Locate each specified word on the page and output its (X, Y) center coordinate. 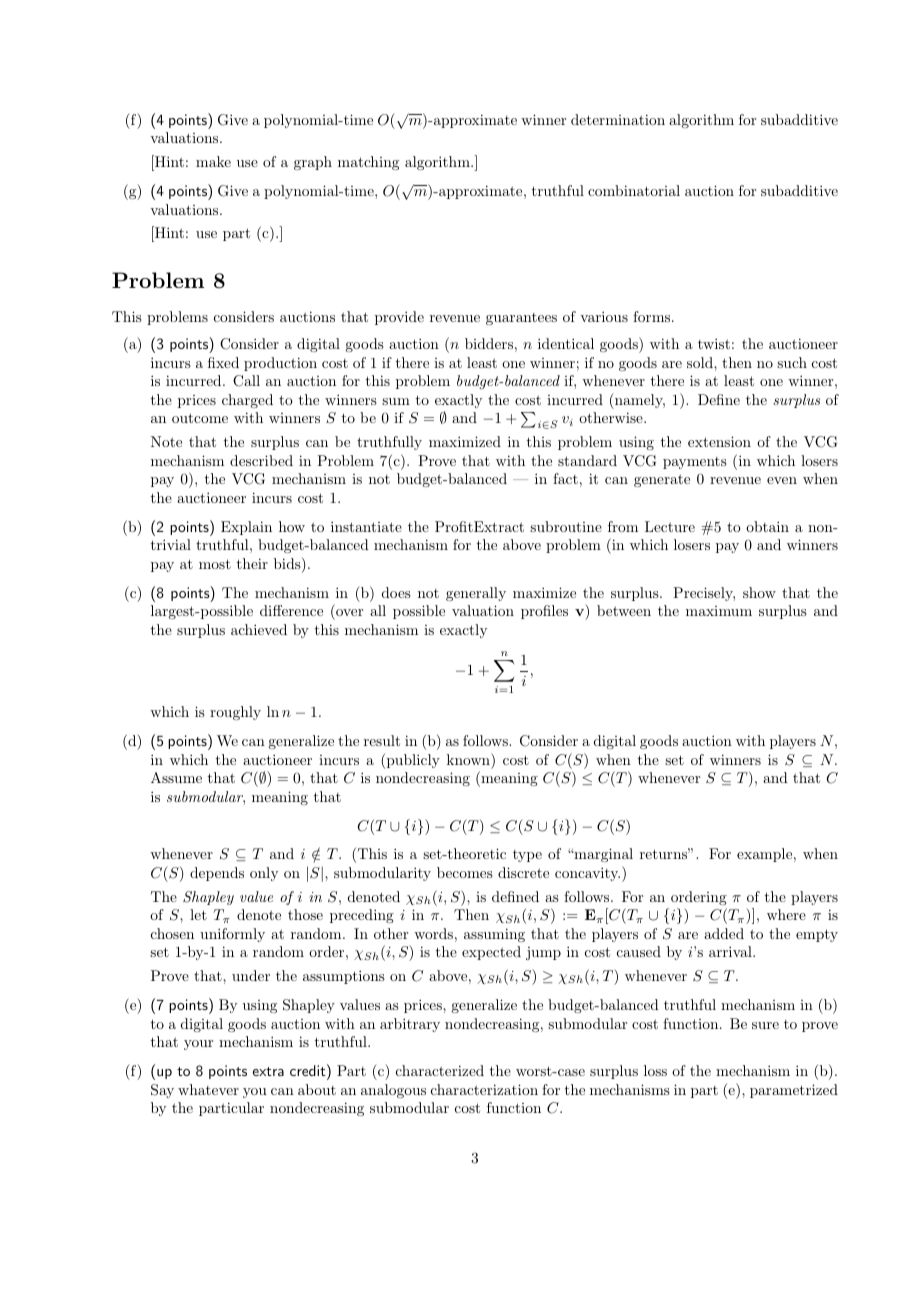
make (213, 161)
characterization (484, 1089)
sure (765, 1025)
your (198, 1045)
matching (368, 163)
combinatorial (634, 190)
